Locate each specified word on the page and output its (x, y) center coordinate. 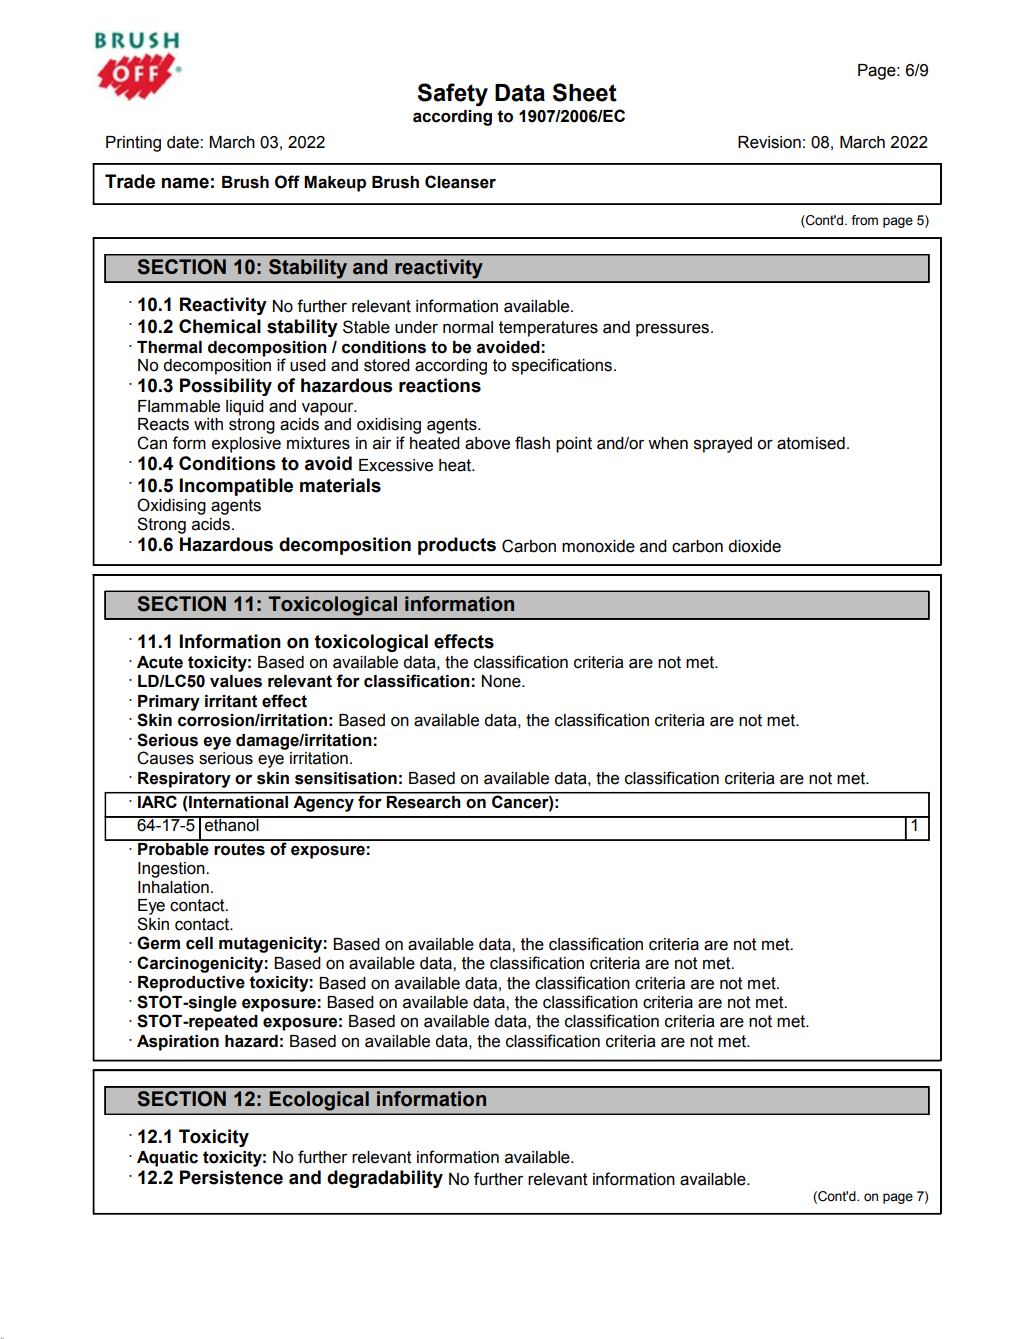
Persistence (231, 1177)
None (502, 681)
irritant (231, 701)
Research (424, 801)
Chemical (220, 326)
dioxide (754, 546)
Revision (769, 142)
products (457, 546)
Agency (324, 802)
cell (199, 943)
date (184, 142)
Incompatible (236, 487)
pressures (674, 330)
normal (468, 327)
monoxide (598, 546)
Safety (453, 94)
